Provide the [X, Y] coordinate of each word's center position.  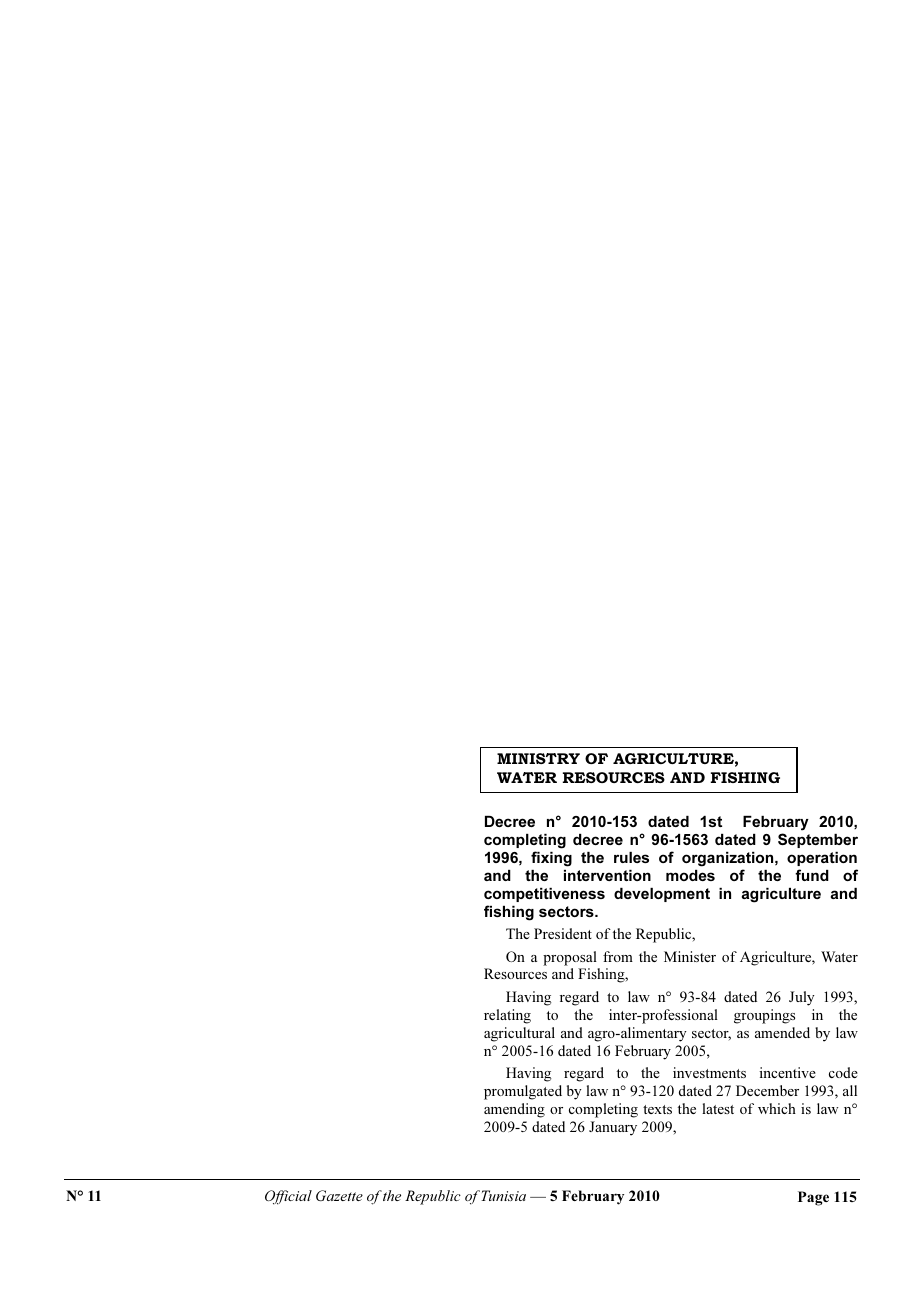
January [613, 1128]
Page [813, 1198]
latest [718, 1108]
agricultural [519, 1034]
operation [822, 859]
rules [631, 857]
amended [782, 1032]
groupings [764, 1016]
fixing [551, 859]
